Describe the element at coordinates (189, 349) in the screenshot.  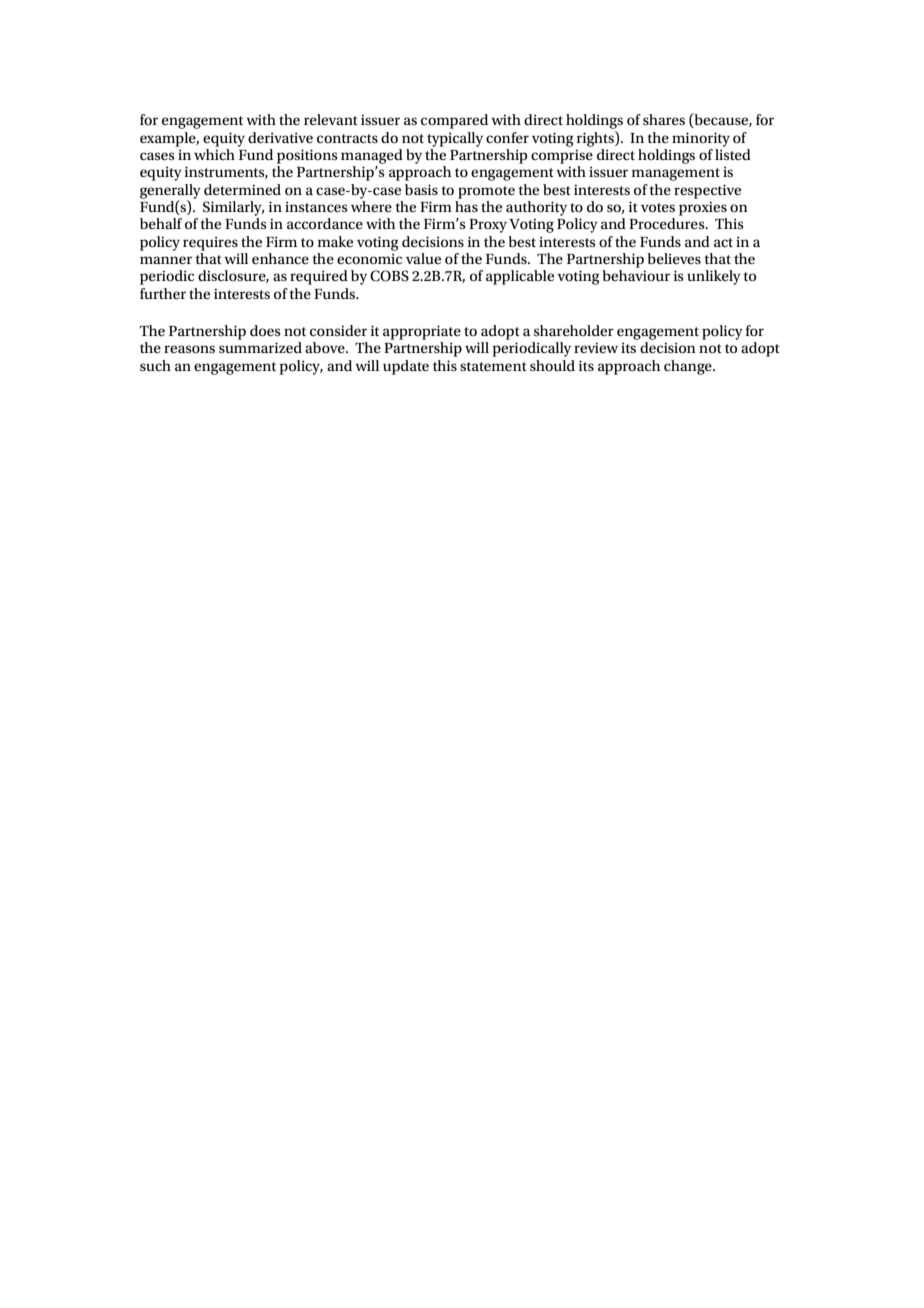
I see `reasons` at that location.
